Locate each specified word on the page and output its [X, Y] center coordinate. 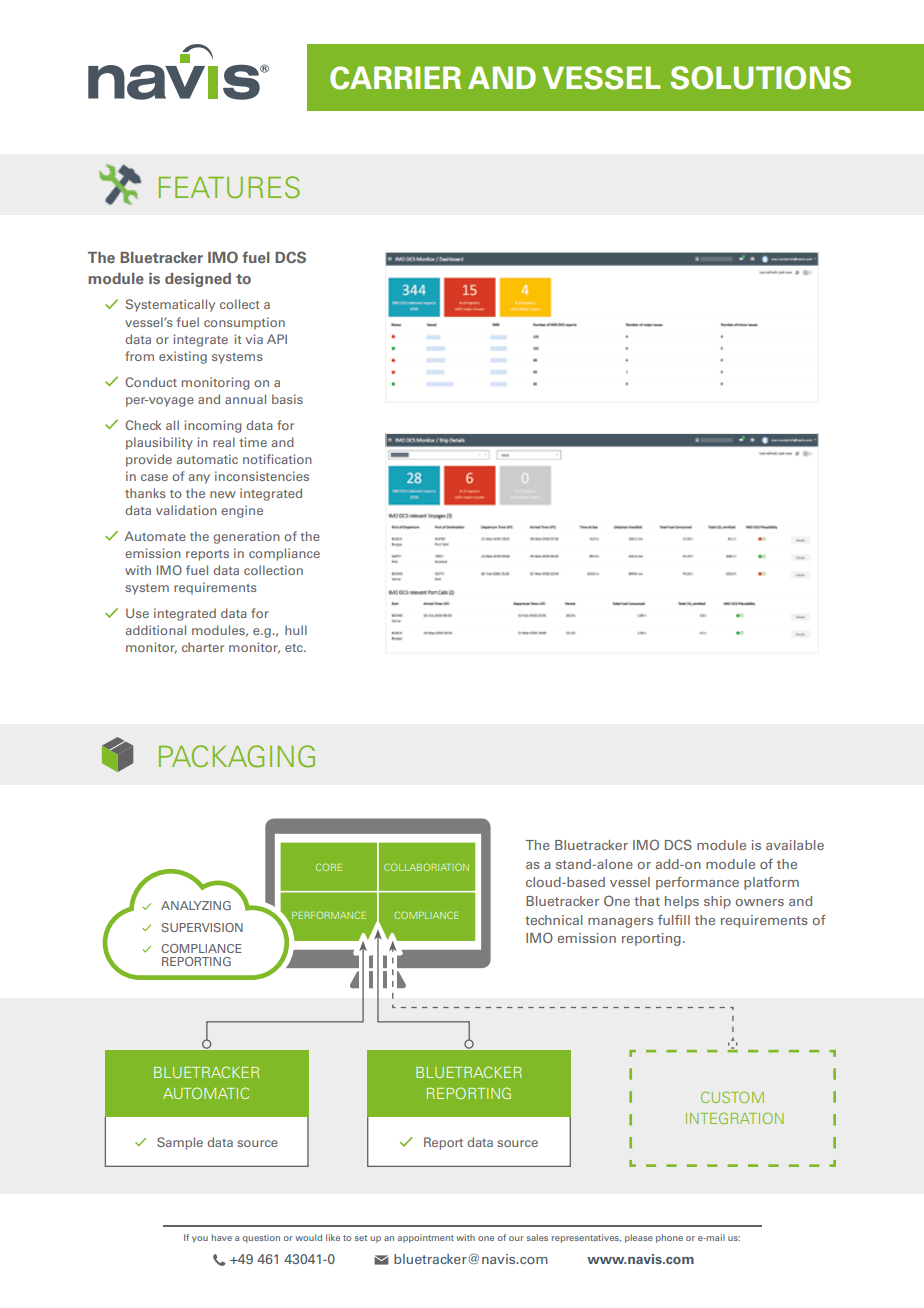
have [222, 1237]
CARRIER [395, 78]
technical [554, 920]
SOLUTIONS [760, 78]
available [795, 845]
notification [277, 459]
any [199, 479]
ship [717, 902]
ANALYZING [196, 905]
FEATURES [229, 187]
